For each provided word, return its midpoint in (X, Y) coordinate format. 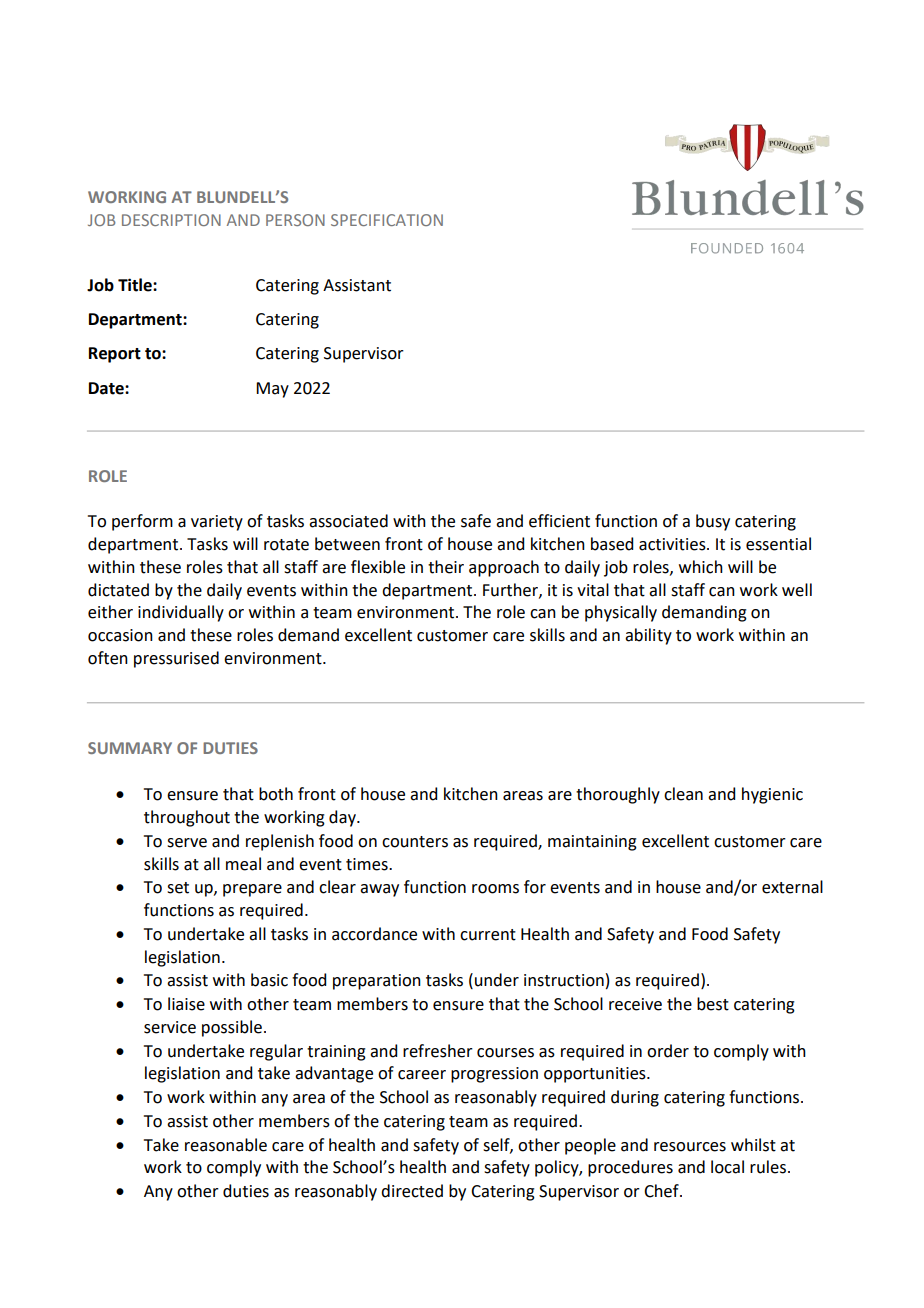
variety (217, 523)
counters (415, 842)
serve (187, 843)
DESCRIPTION (171, 220)
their (446, 567)
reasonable (226, 1145)
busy (713, 522)
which (701, 567)
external (792, 887)
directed (412, 1191)
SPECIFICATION (387, 220)
